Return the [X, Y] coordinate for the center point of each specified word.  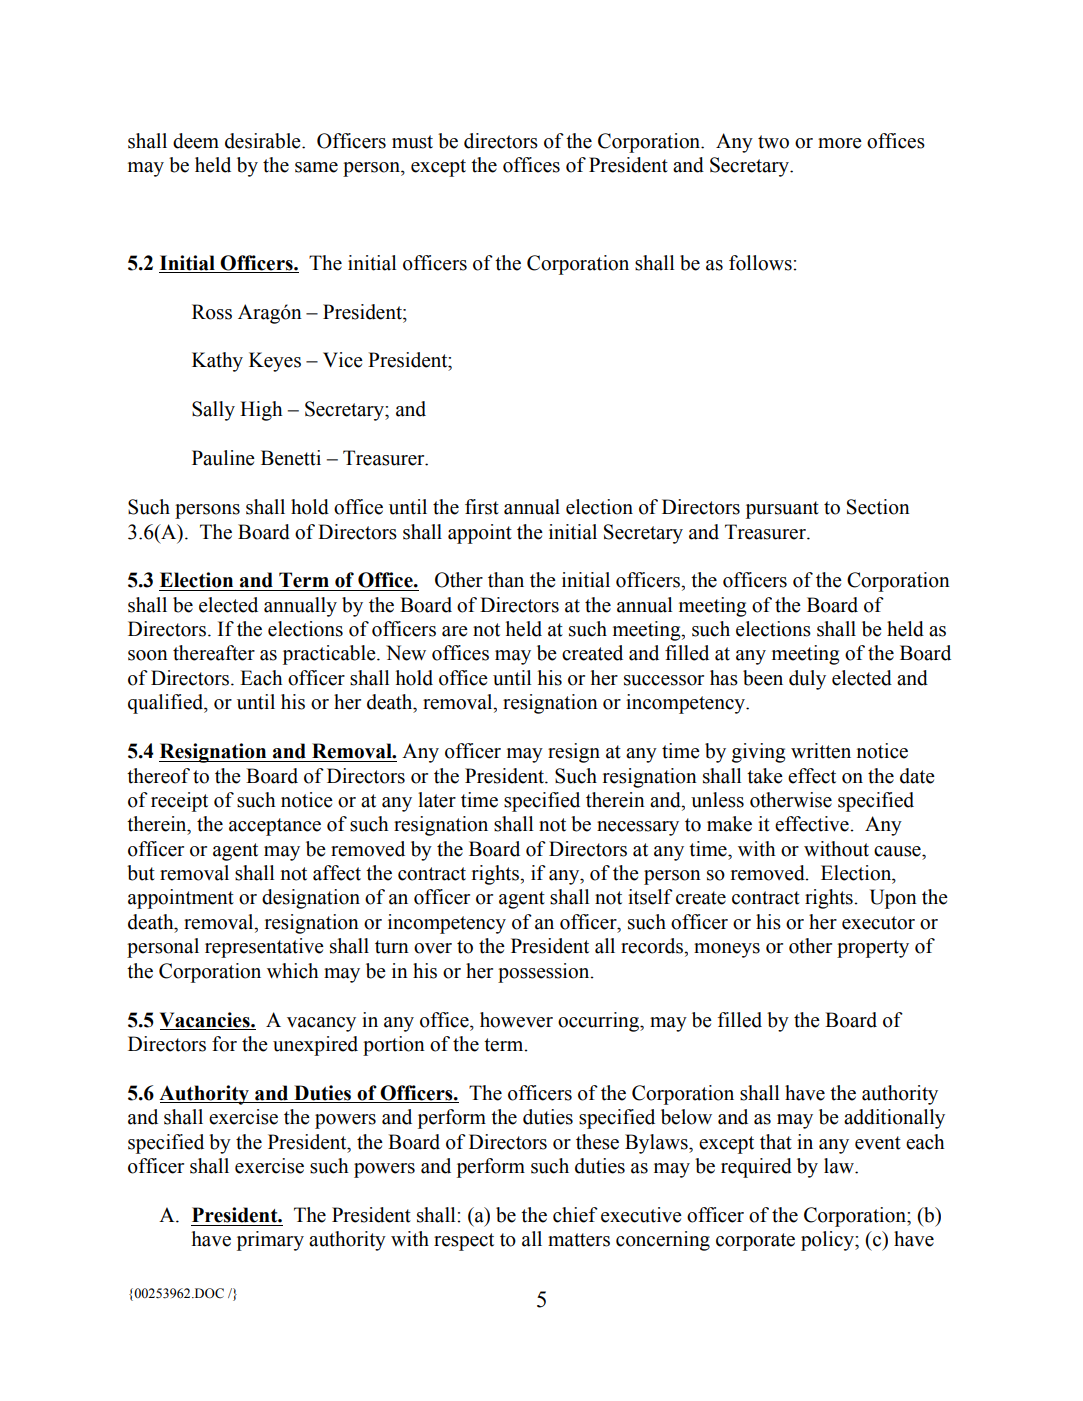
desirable [264, 141]
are [455, 631]
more [840, 143]
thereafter [214, 653]
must [412, 142]
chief [575, 1215]
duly [807, 680]
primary [270, 1241]
